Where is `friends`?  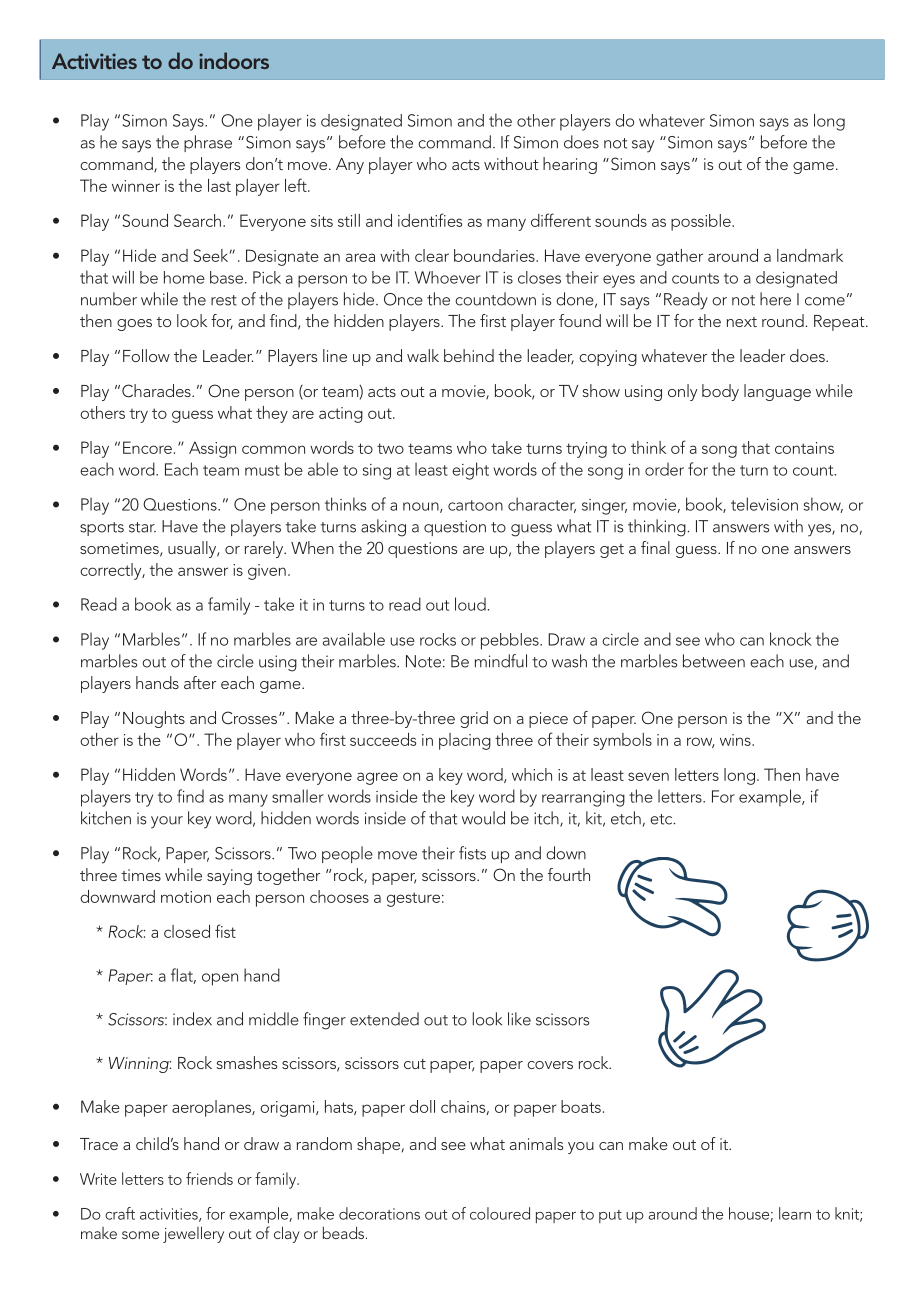 friends is located at coordinates (209, 1178).
